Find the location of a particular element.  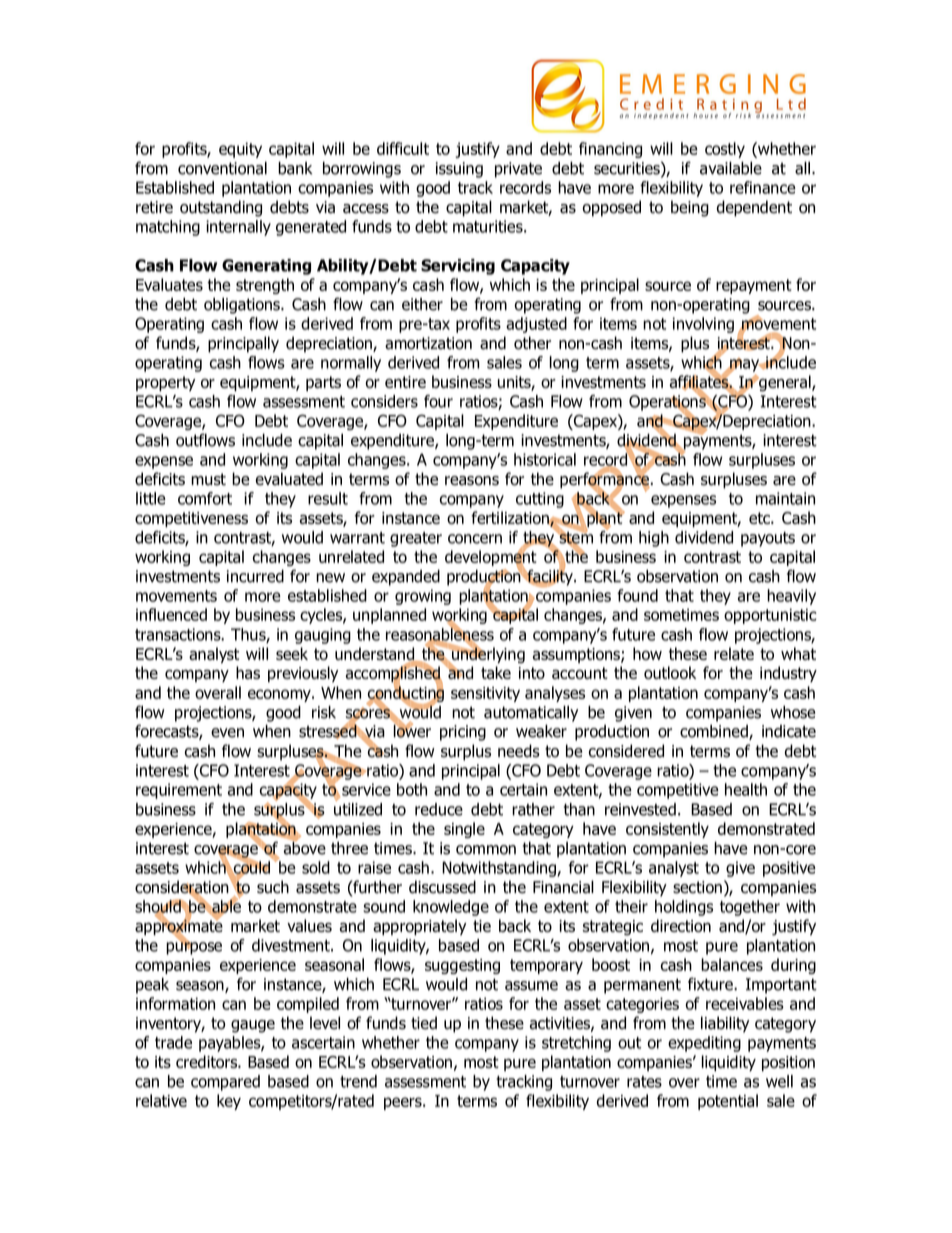

needs is located at coordinates (519, 751).
